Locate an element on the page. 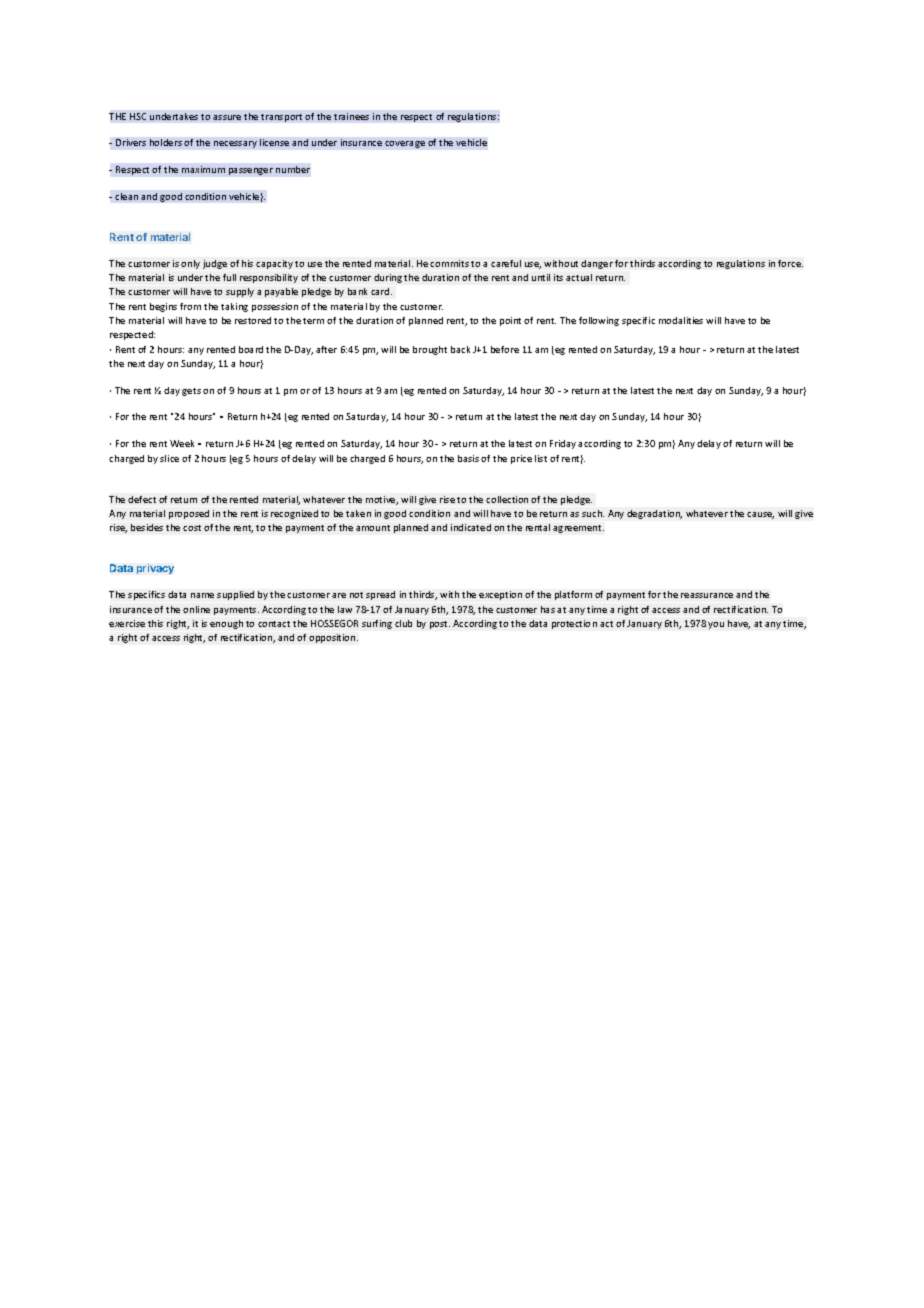 The width and height of the image is (924, 1308). force is located at coordinates (790, 263).
